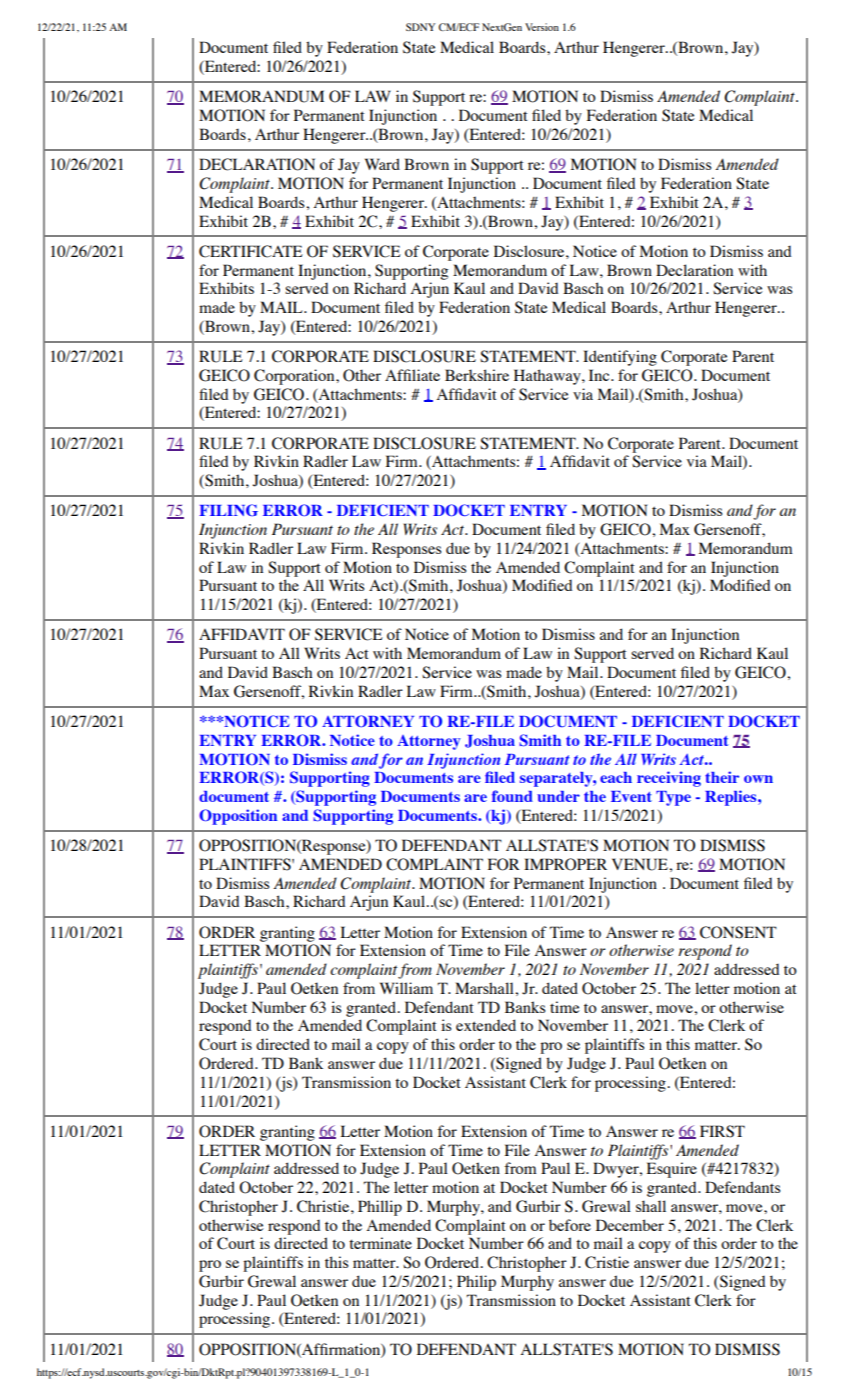 The image size is (849, 1400). What do you see at coordinates (641, 864) in the page?
I see `VENUE` at bounding box center [641, 864].
